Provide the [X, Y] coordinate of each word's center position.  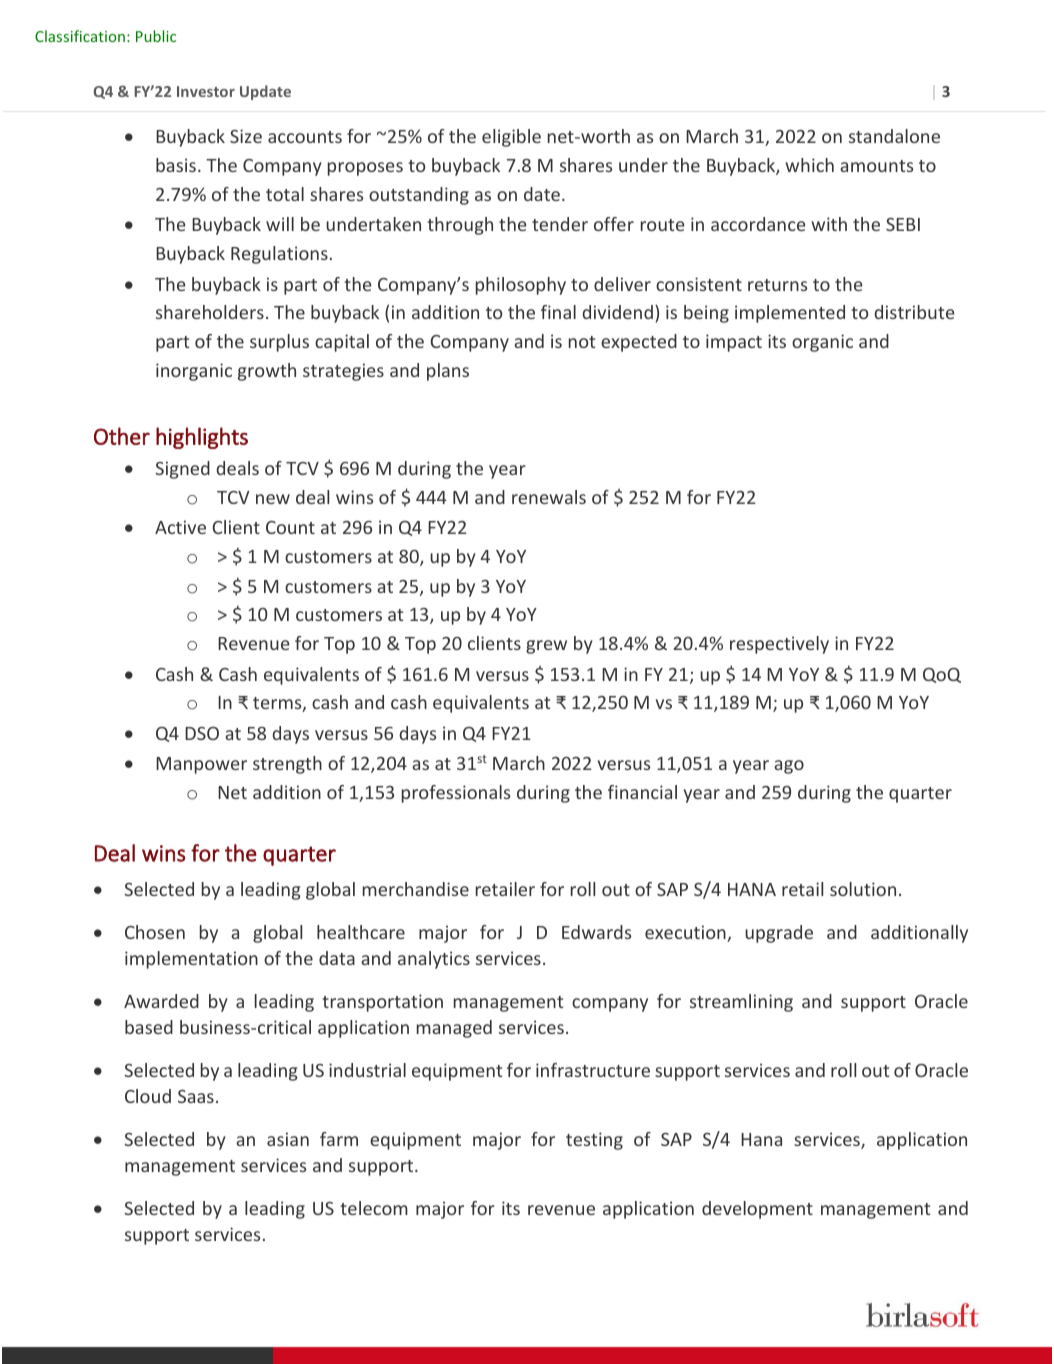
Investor [206, 91]
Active [180, 527]
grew [546, 647]
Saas [196, 1096]
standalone [894, 136]
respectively [779, 645]
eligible [511, 138]
